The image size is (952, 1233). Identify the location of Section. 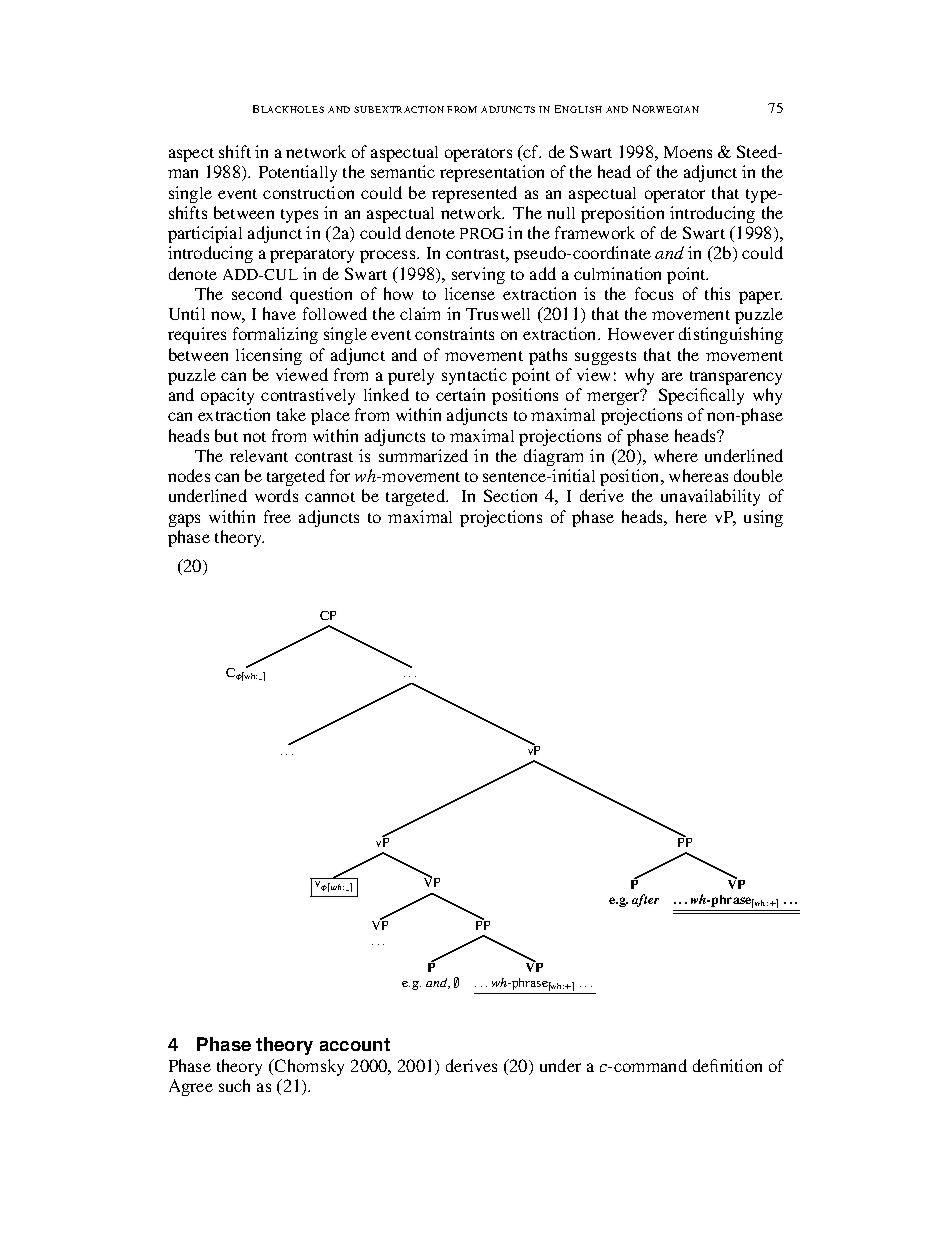
(510, 495).
